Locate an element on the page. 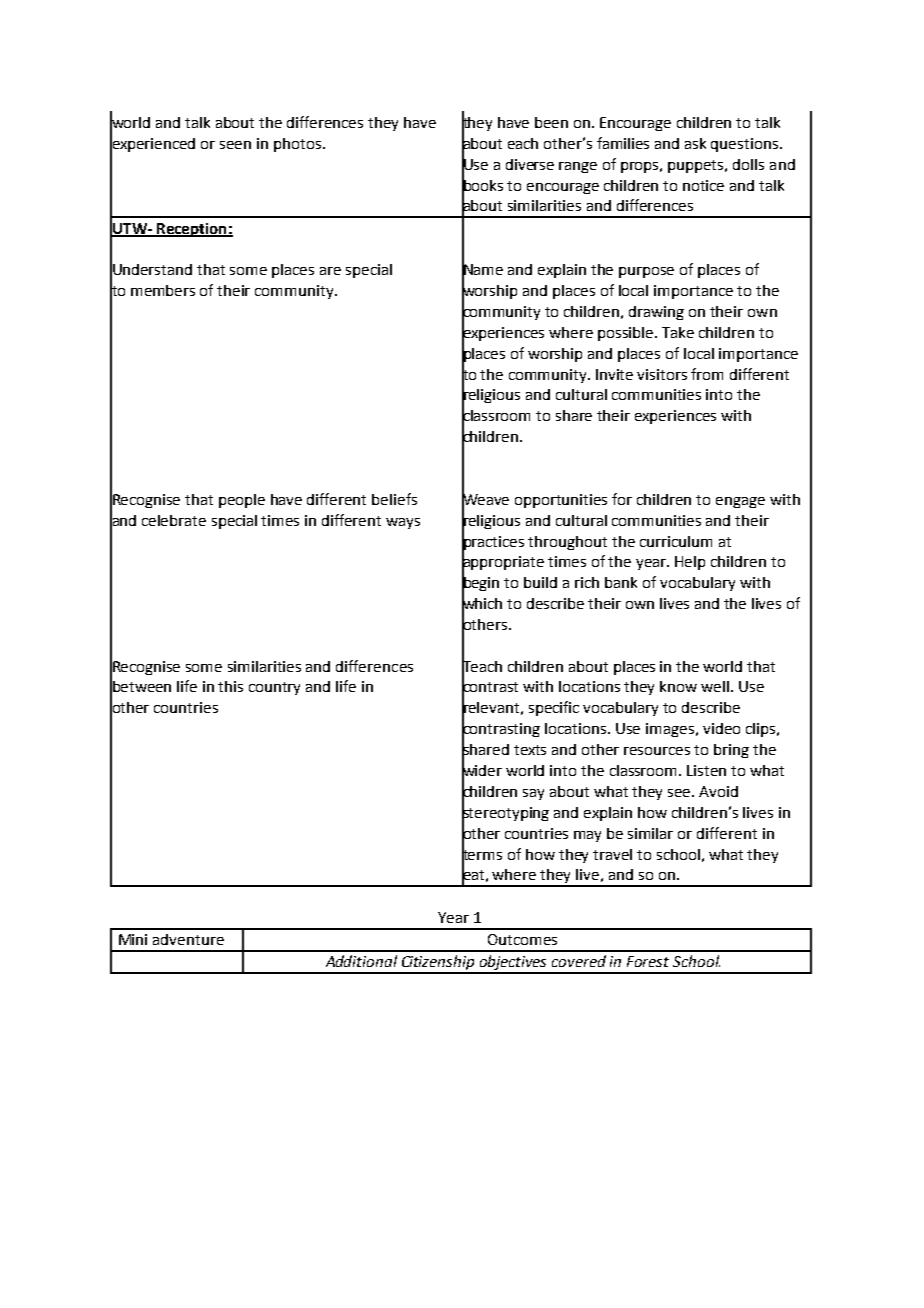 The image size is (924, 1308). wider is located at coordinates (482, 770).
